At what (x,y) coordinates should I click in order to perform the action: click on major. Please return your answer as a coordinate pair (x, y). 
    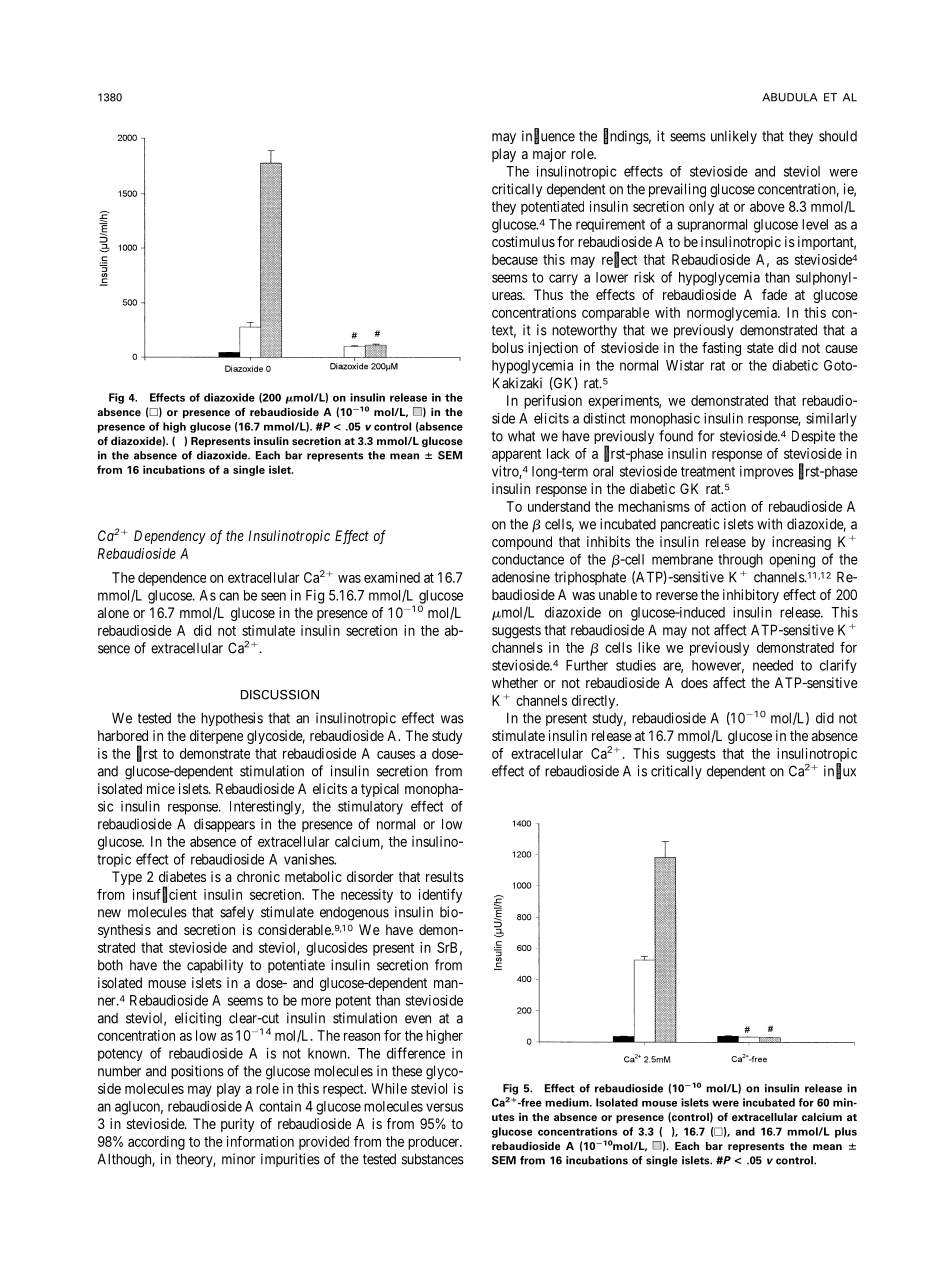
    Looking at the image, I should click on (549, 155).
